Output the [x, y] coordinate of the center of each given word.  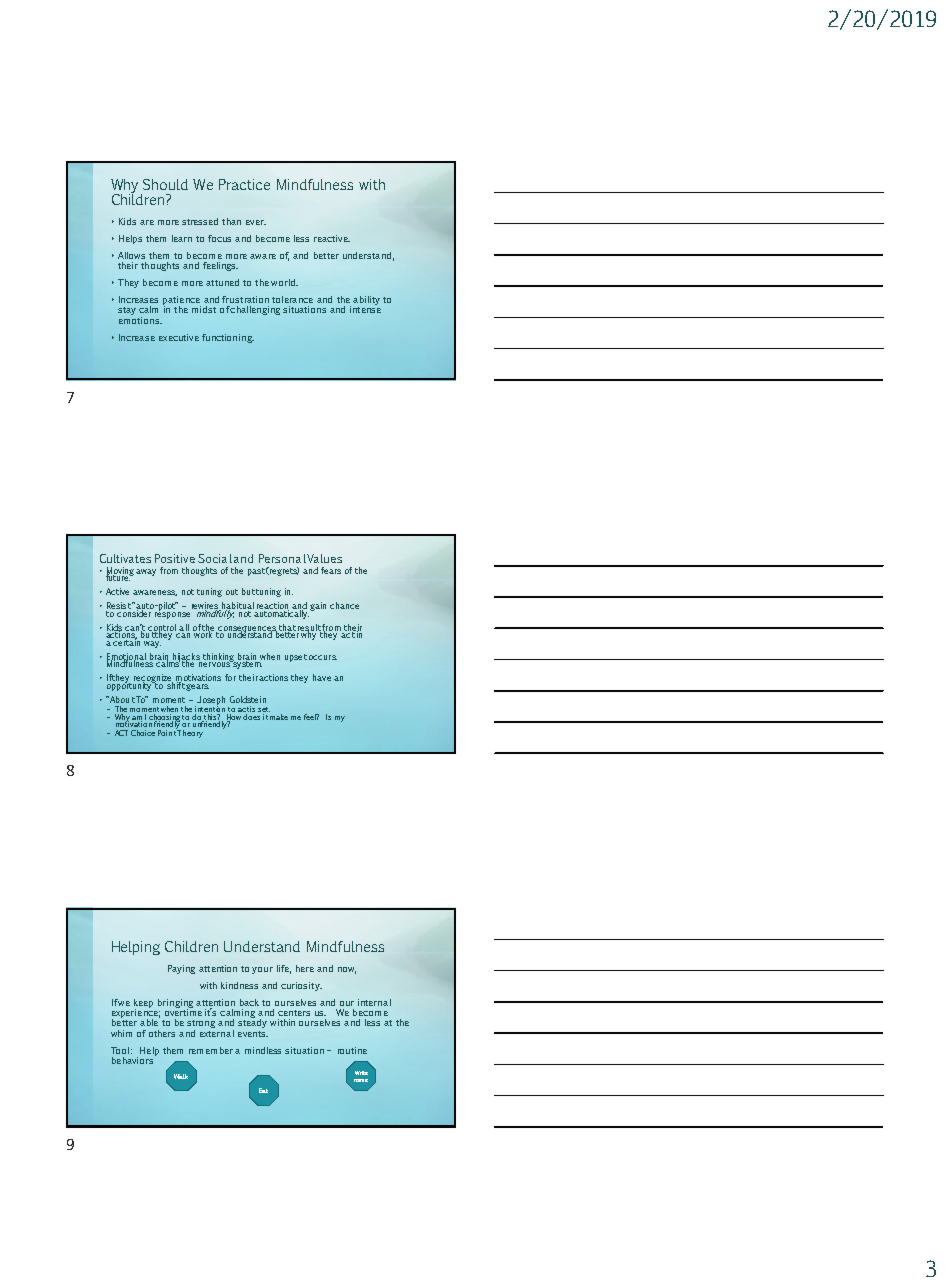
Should [165, 184]
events [253, 1034]
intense [365, 308]
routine [352, 1050]
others [162, 1033]
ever [256, 222]
